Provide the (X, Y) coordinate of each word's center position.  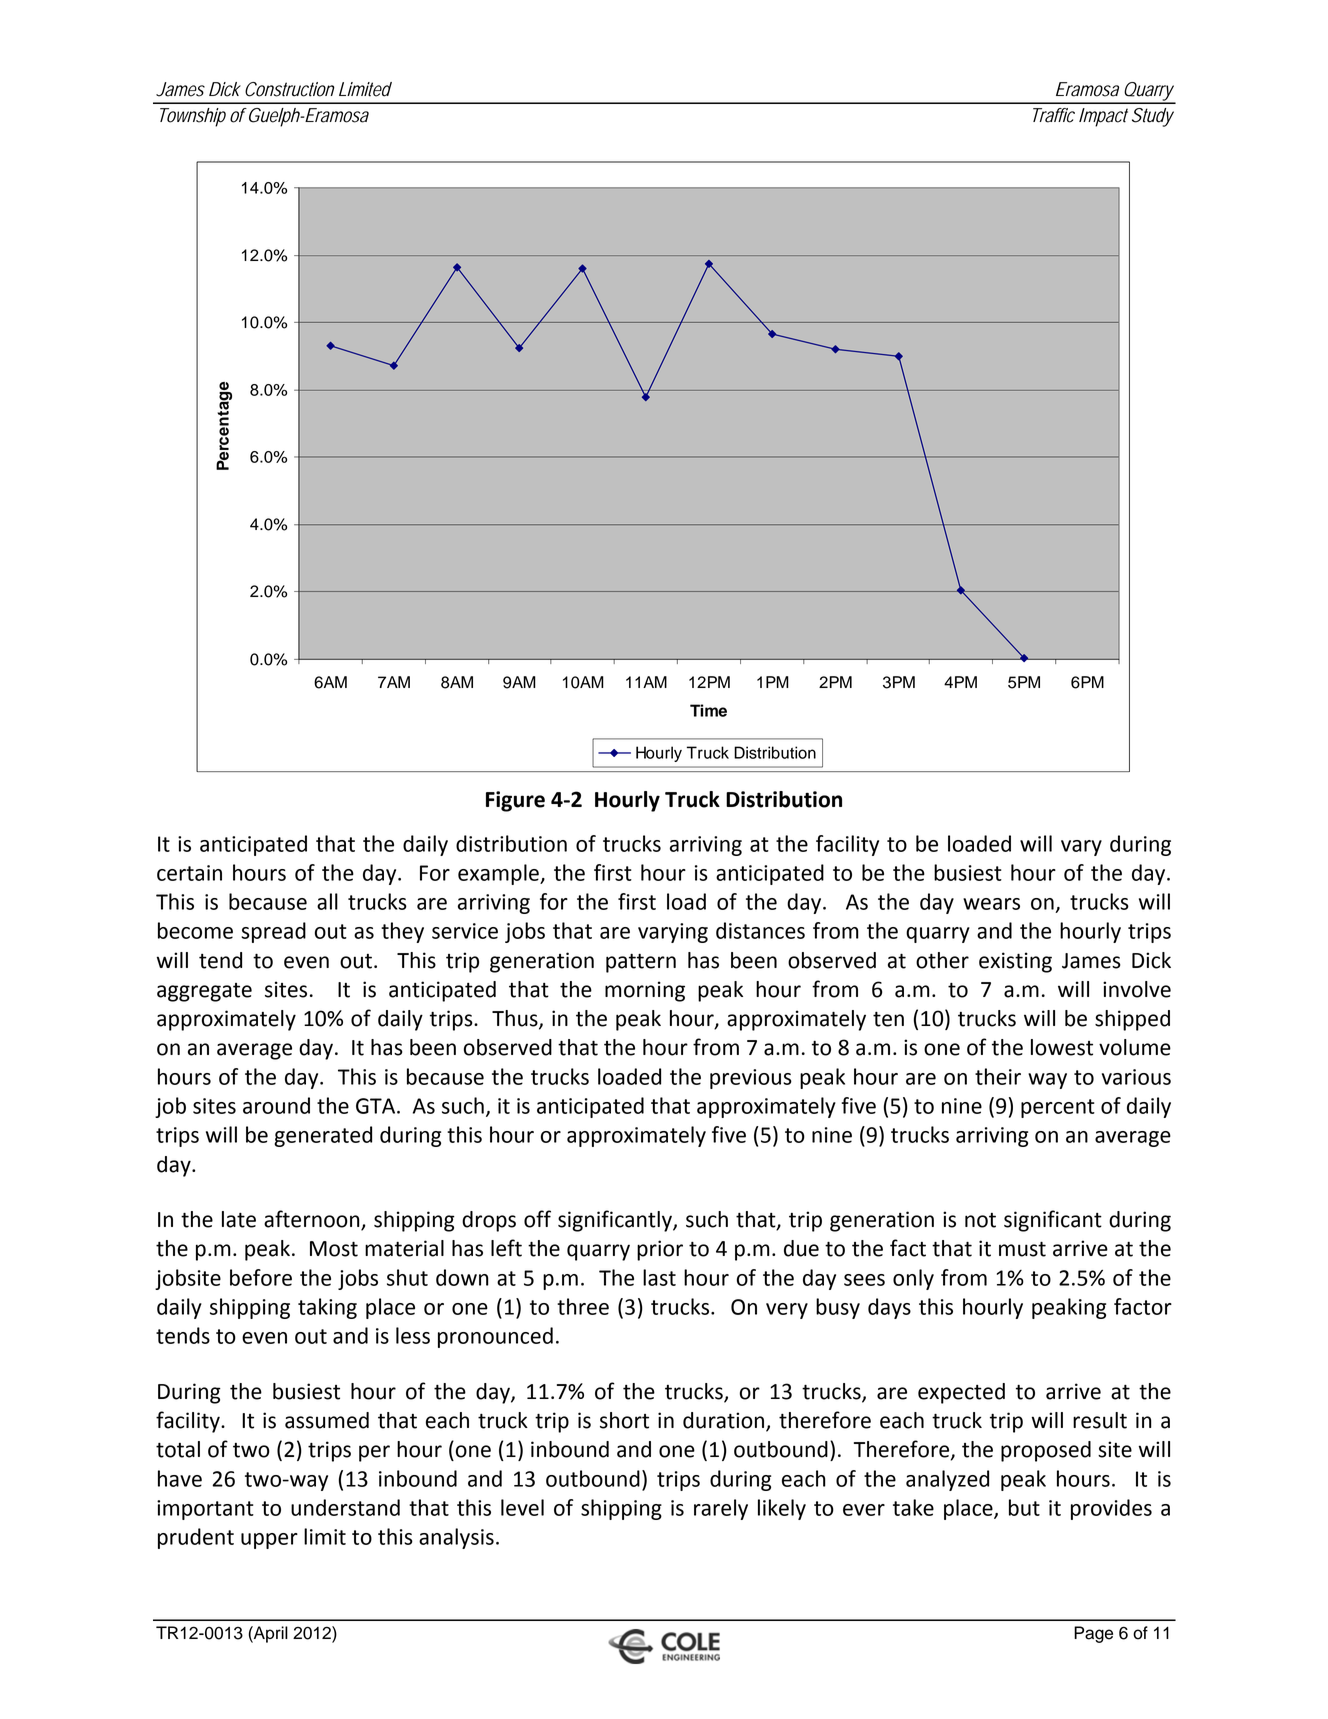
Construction (290, 89)
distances (760, 930)
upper (269, 1541)
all (327, 901)
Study (1153, 117)
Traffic (1054, 115)
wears (991, 904)
